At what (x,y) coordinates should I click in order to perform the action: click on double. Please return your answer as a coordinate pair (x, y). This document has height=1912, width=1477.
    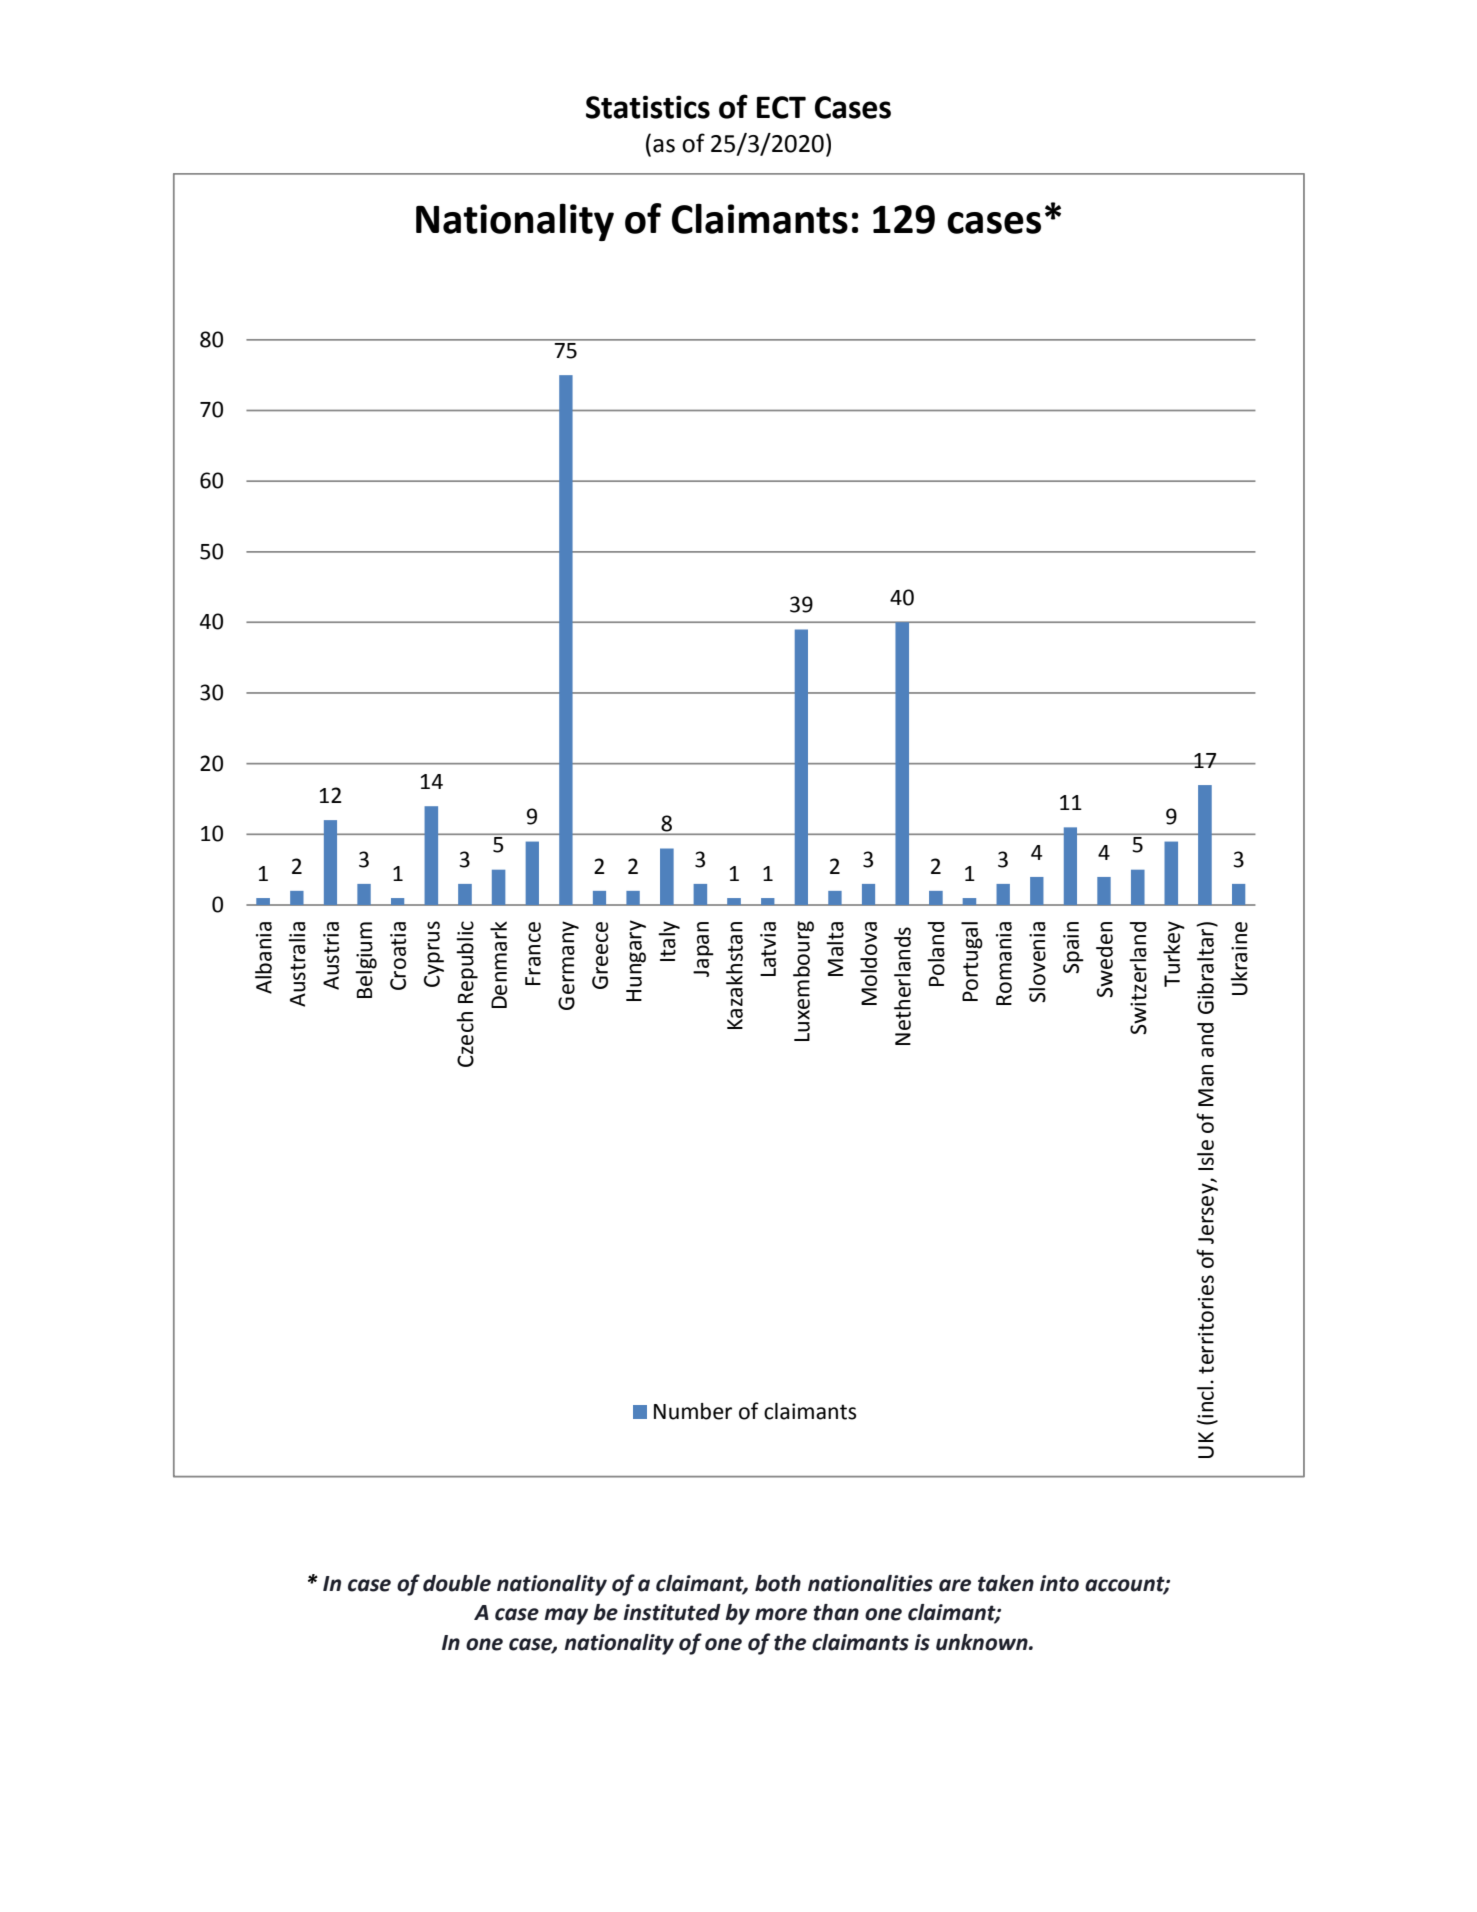
    Looking at the image, I should click on (457, 1583).
